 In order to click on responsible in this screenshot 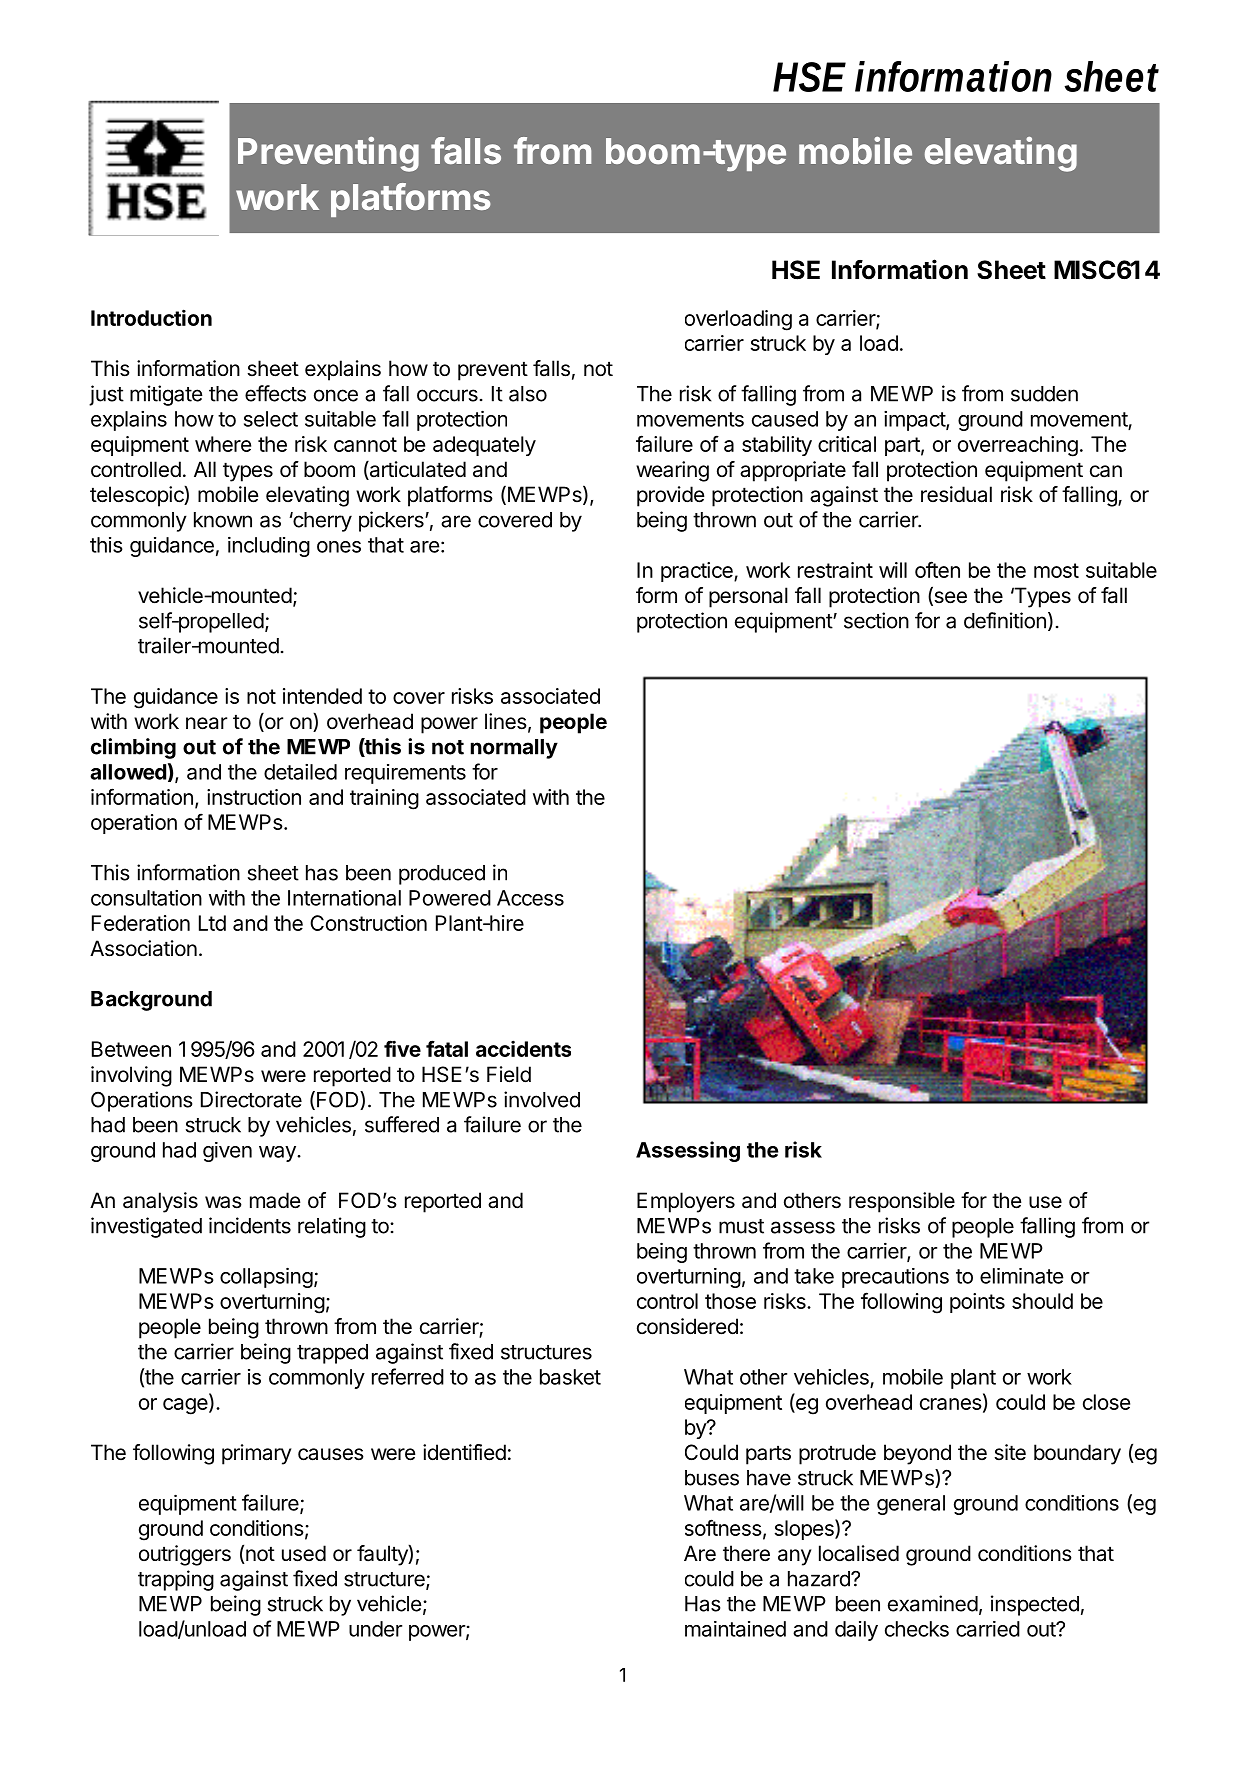, I will do `click(902, 1202)`.
